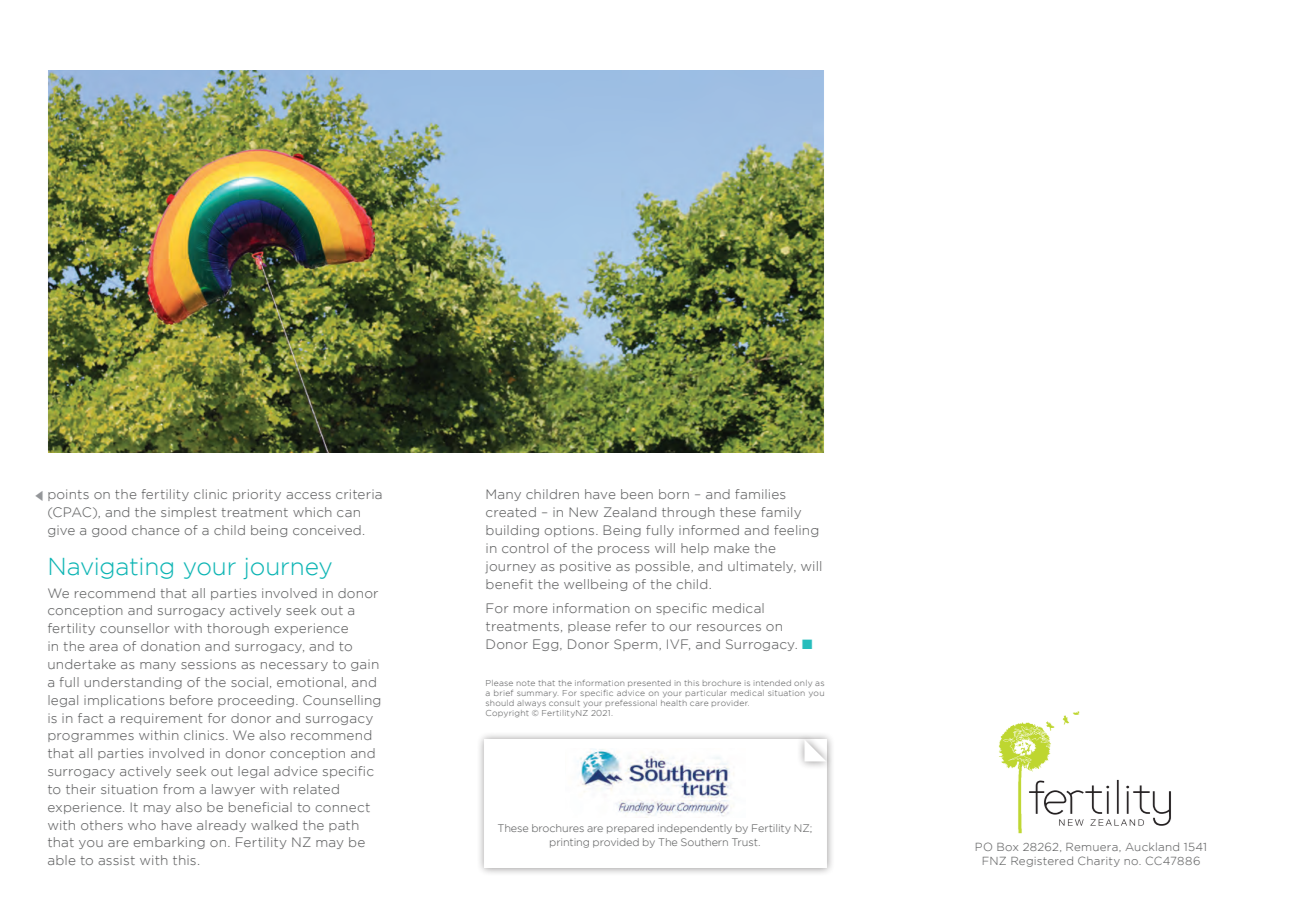 The width and height of the screenshot is (1308, 924). Describe the element at coordinates (169, 843) in the screenshot. I see `embarking` at that location.
